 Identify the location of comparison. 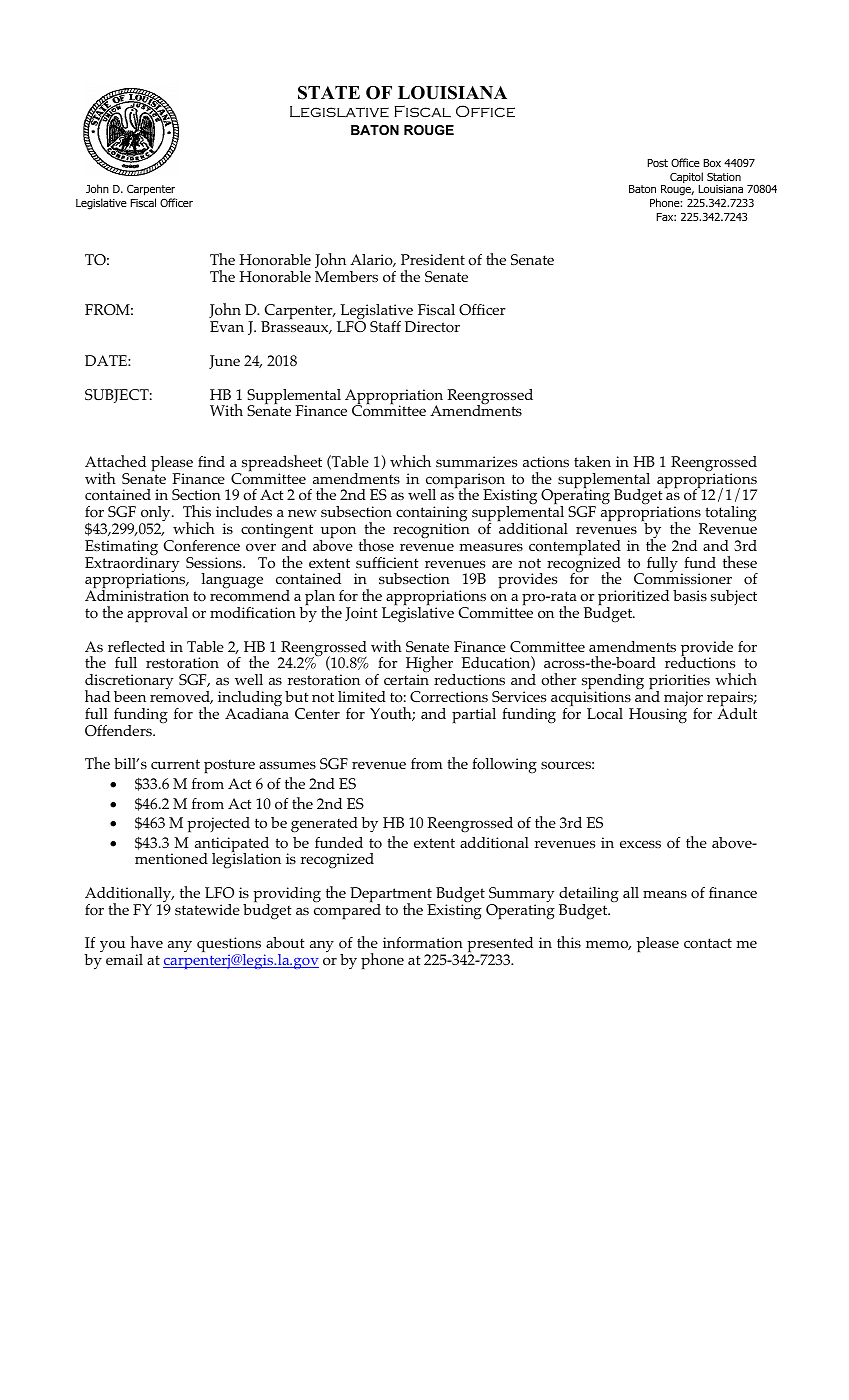
(465, 482).
